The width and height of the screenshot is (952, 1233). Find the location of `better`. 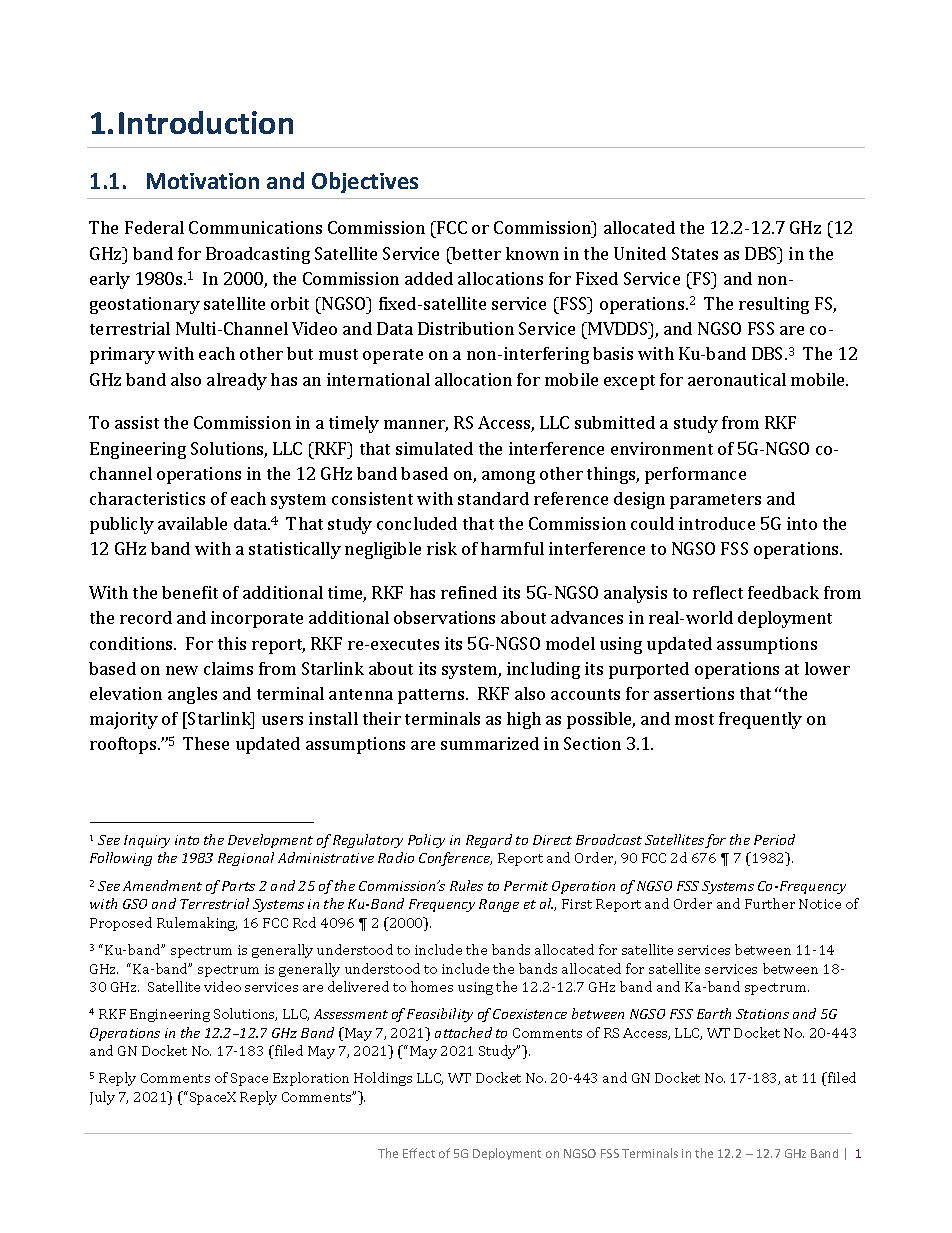

better is located at coordinates (475, 253).
